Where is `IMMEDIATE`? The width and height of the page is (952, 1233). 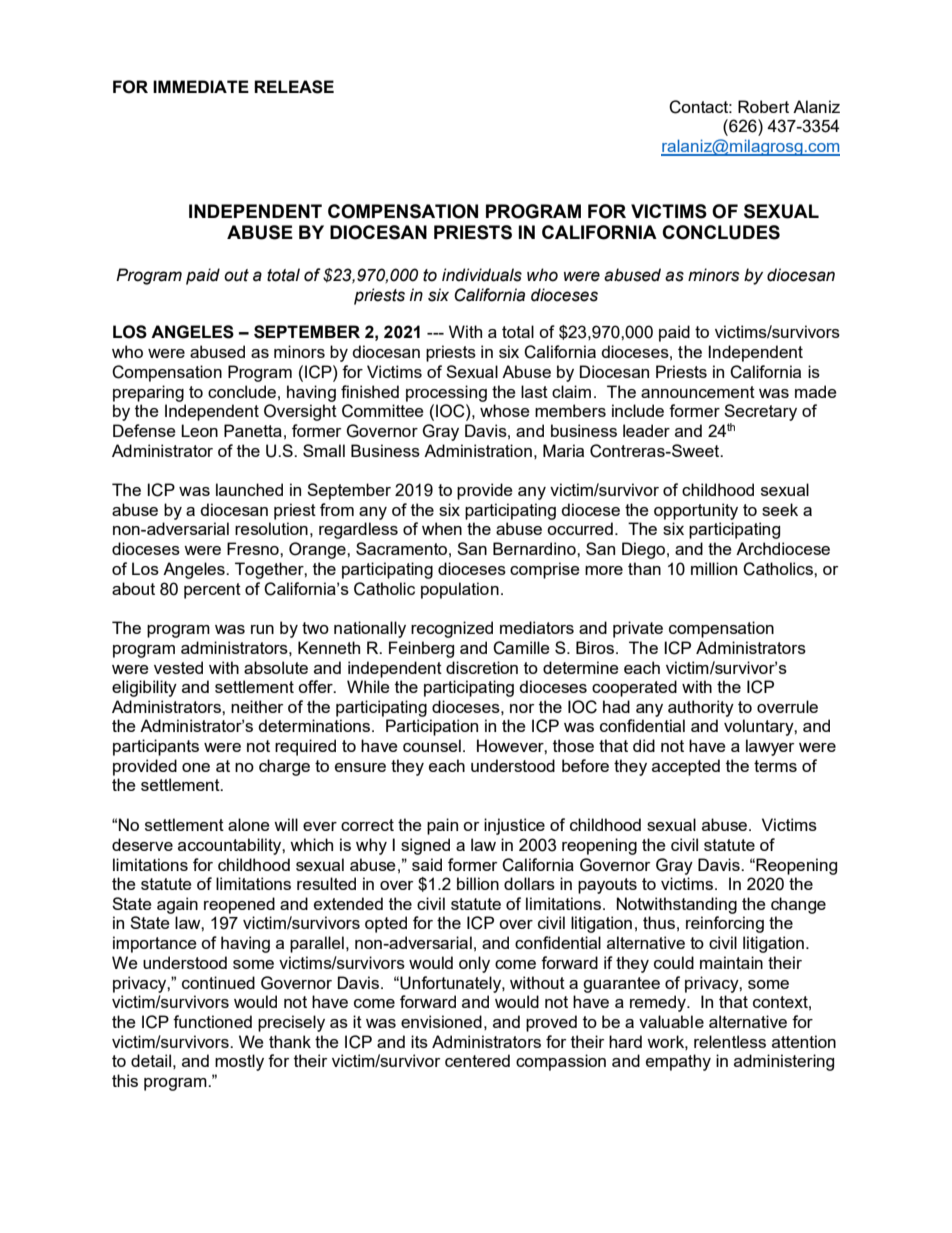 IMMEDIATE is located at coordinates (201, 86).
